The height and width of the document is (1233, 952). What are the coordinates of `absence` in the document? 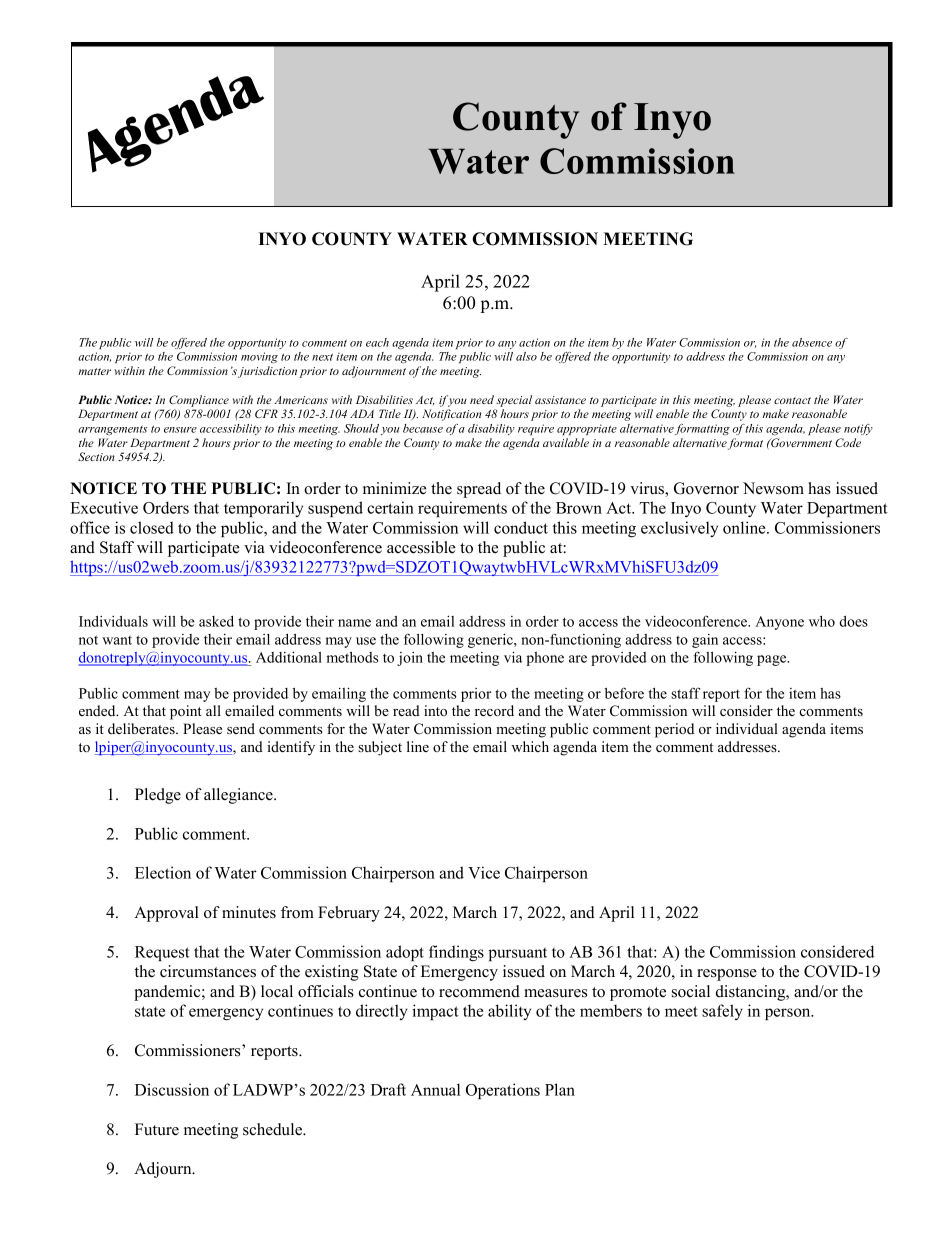 It's located at (812, 342).
